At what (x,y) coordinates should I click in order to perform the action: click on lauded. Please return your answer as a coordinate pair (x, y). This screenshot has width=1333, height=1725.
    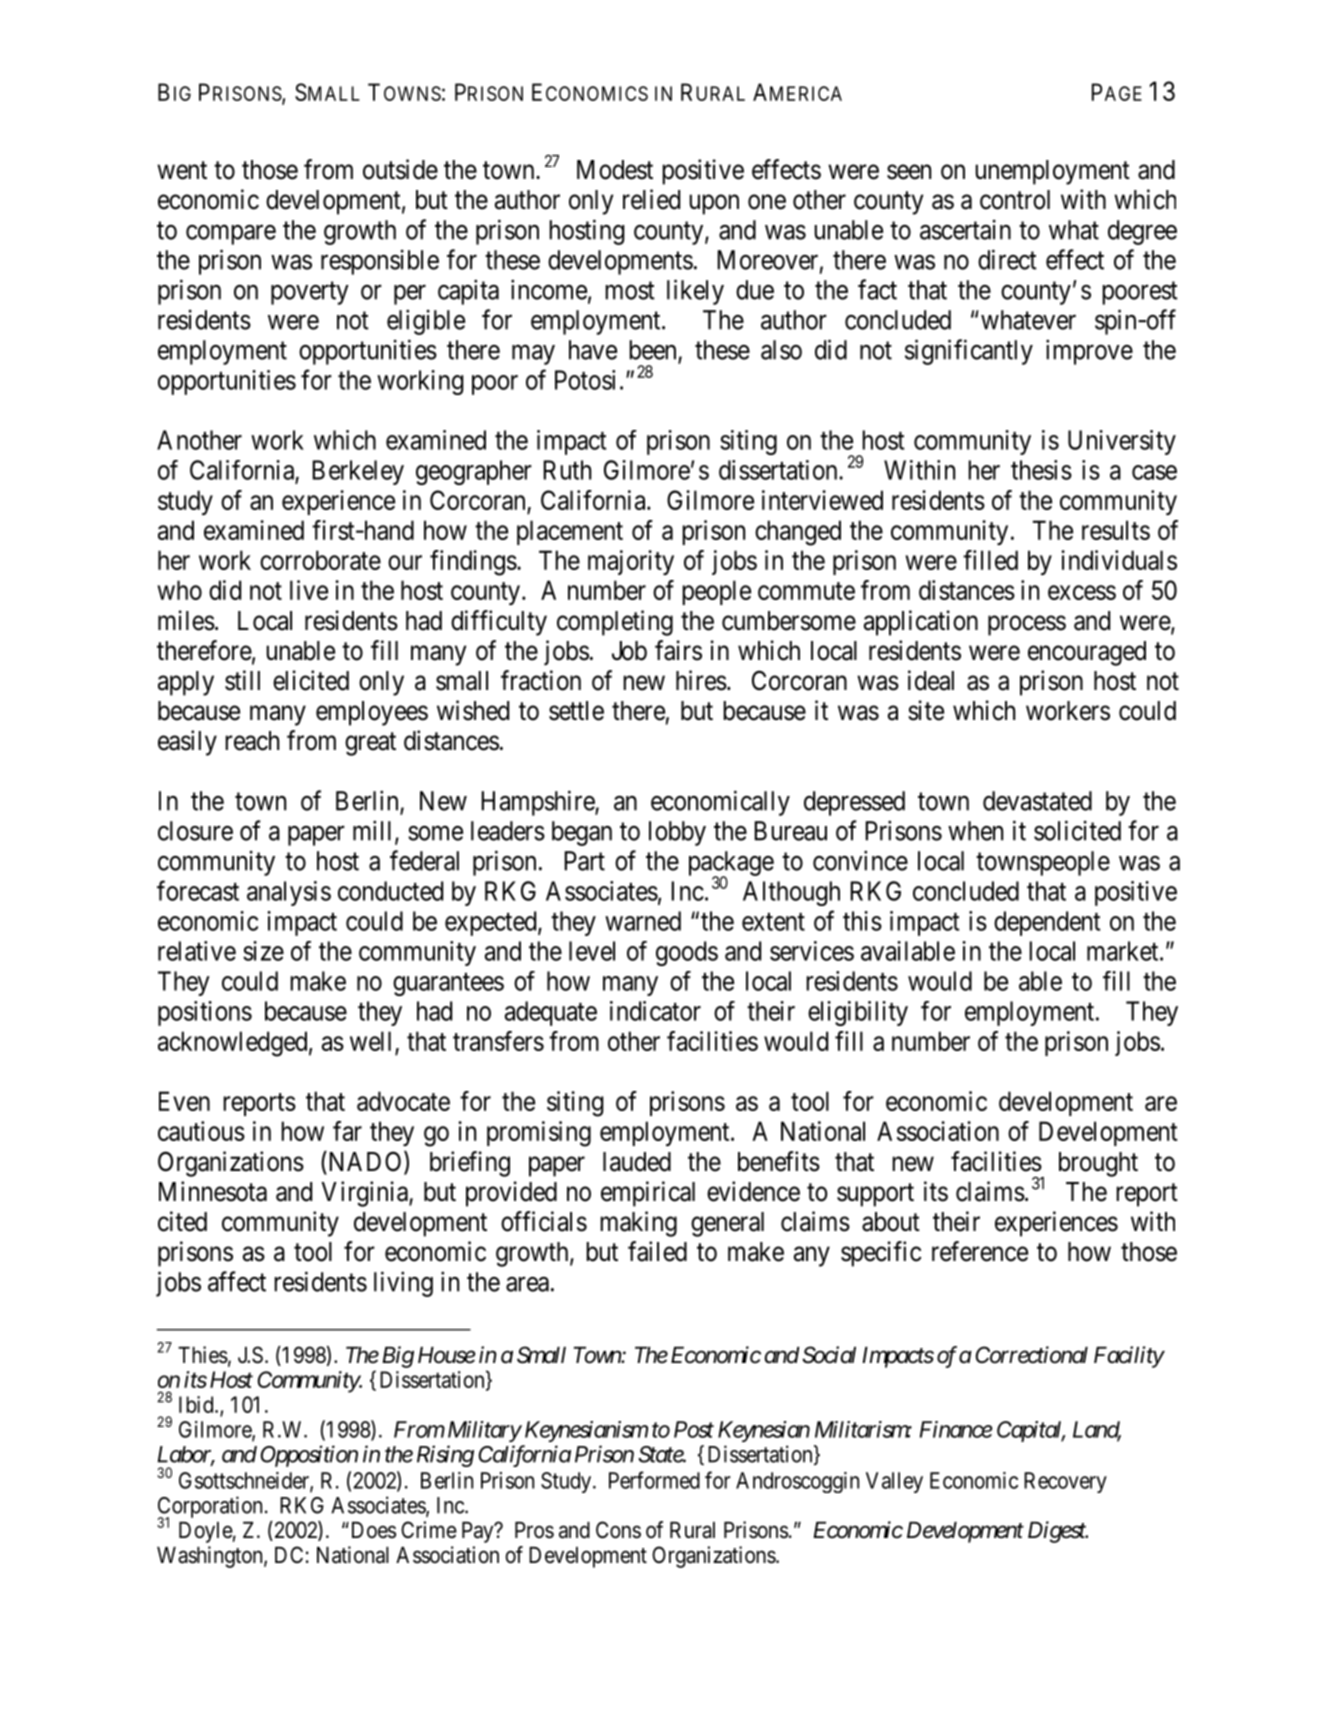
    Looking at the image, I should click on (637, 1162).
